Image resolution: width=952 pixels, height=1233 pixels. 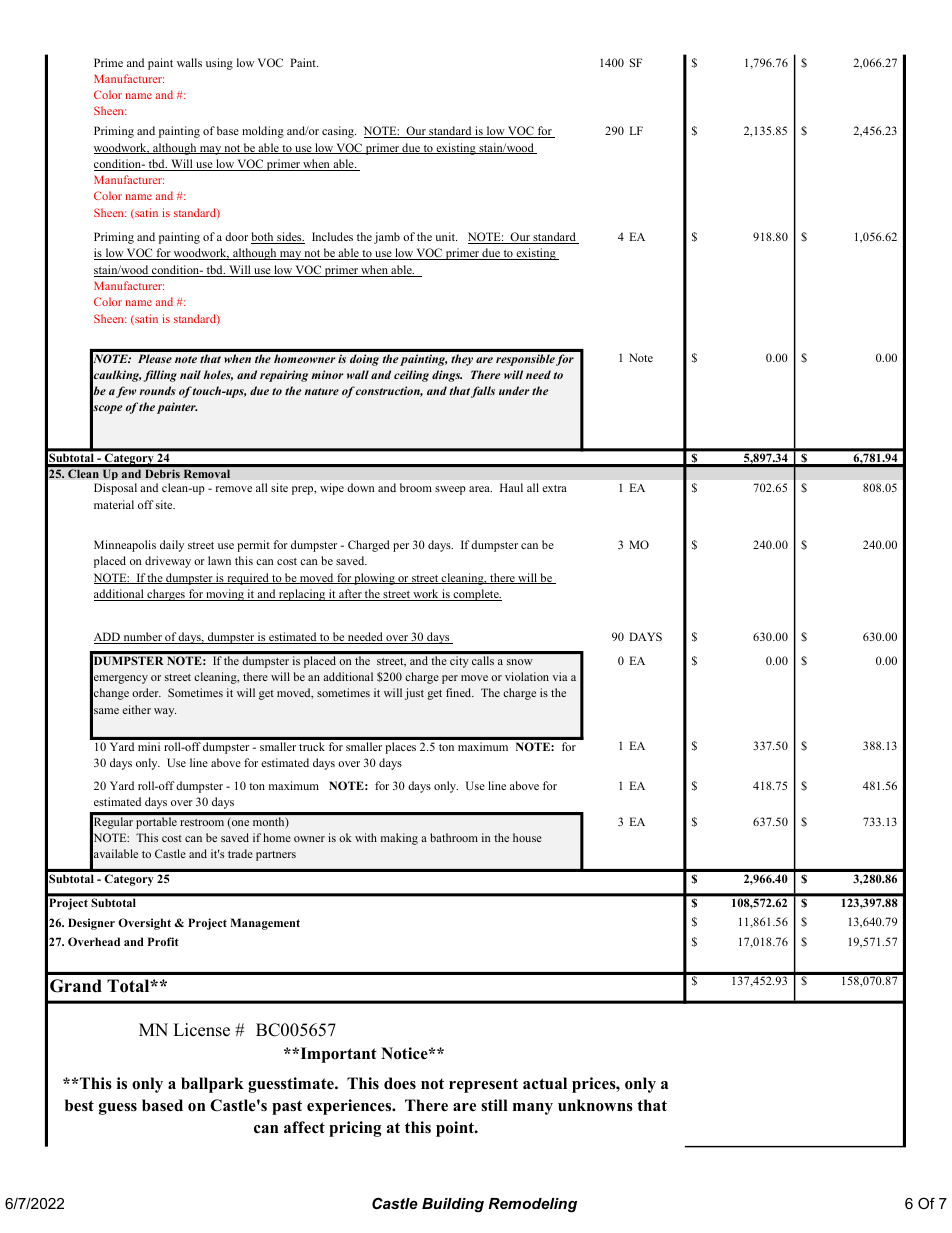 What do you see at coordinates (202, 822) in the page?
I see `restroom` at bounding box center [202, 822].
